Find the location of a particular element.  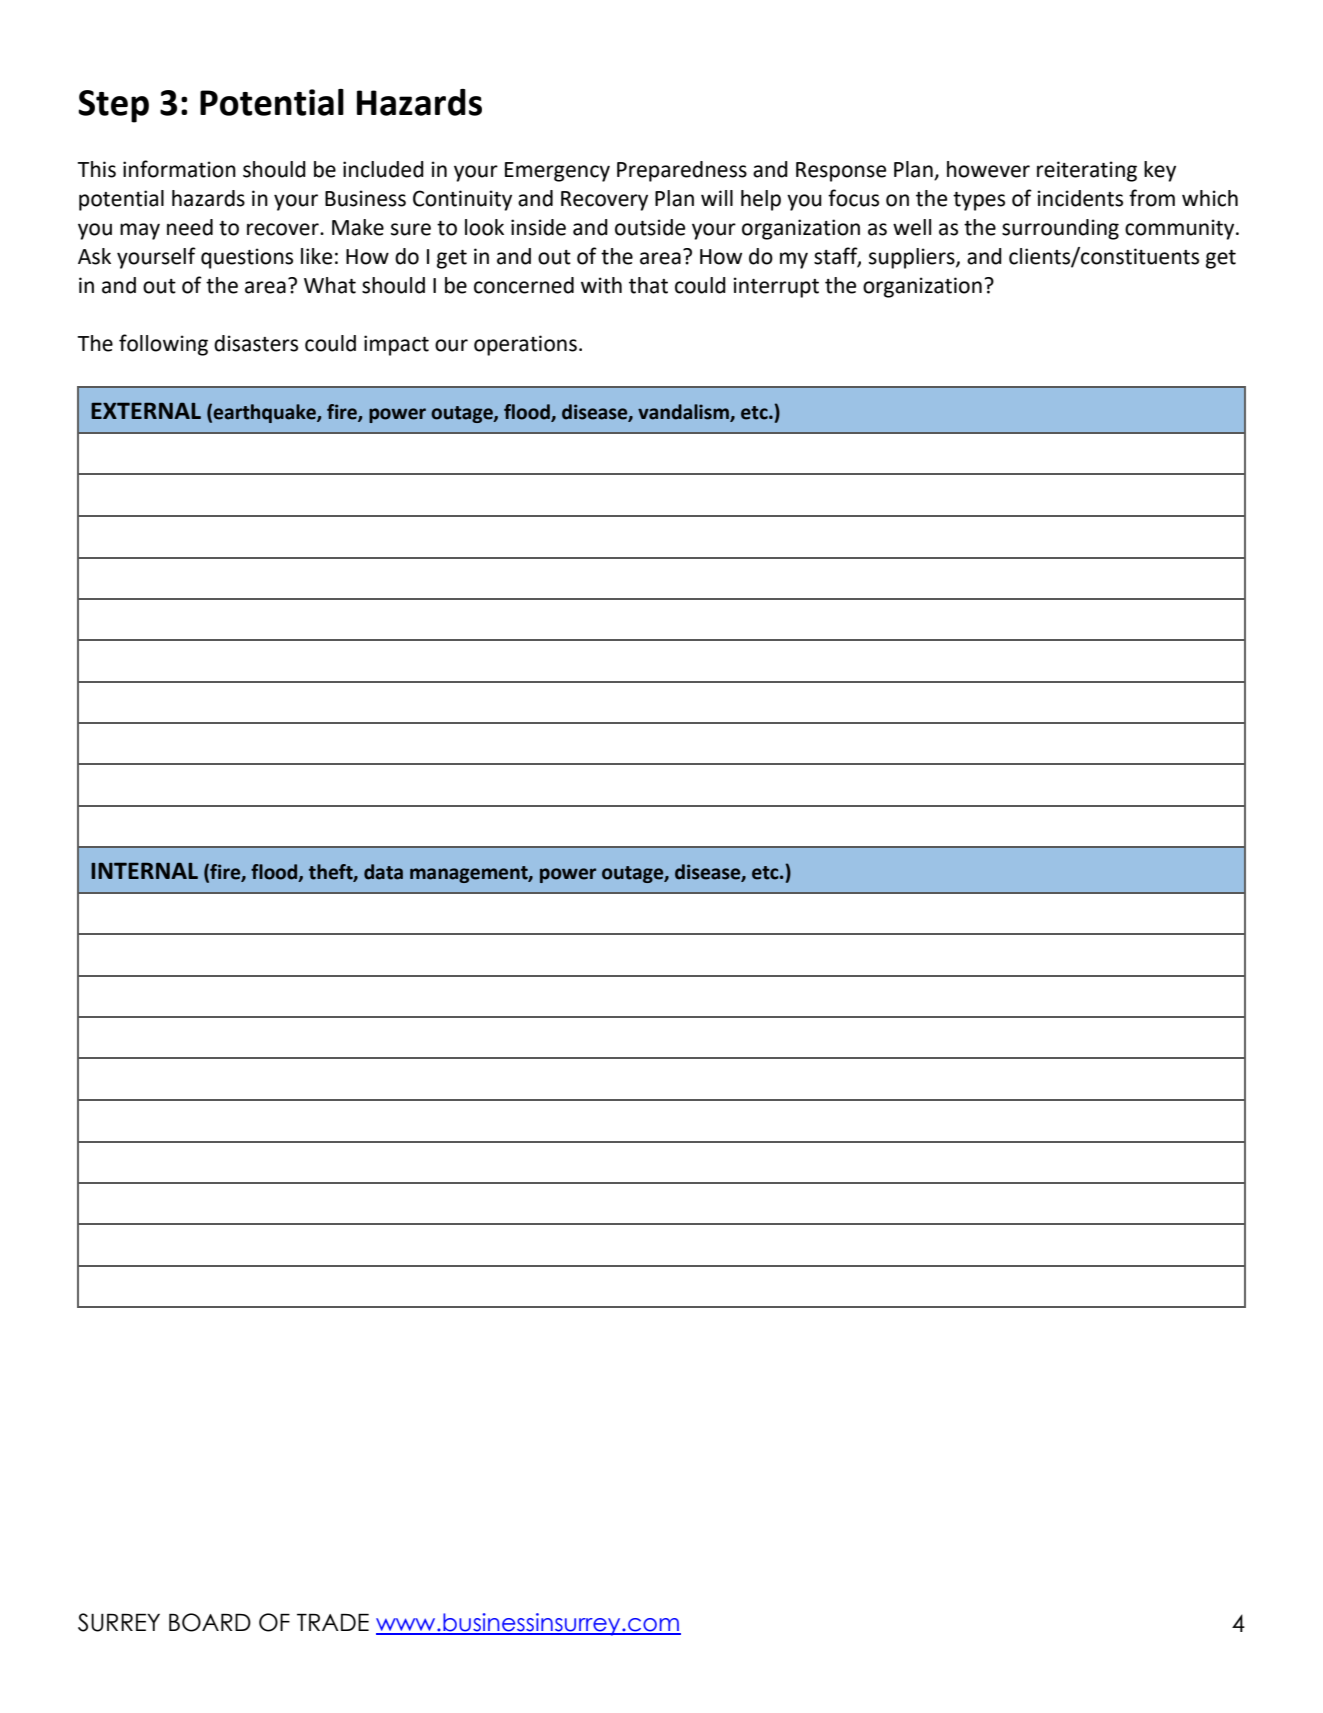

reiterating is located at coordinates (1087, 171).
